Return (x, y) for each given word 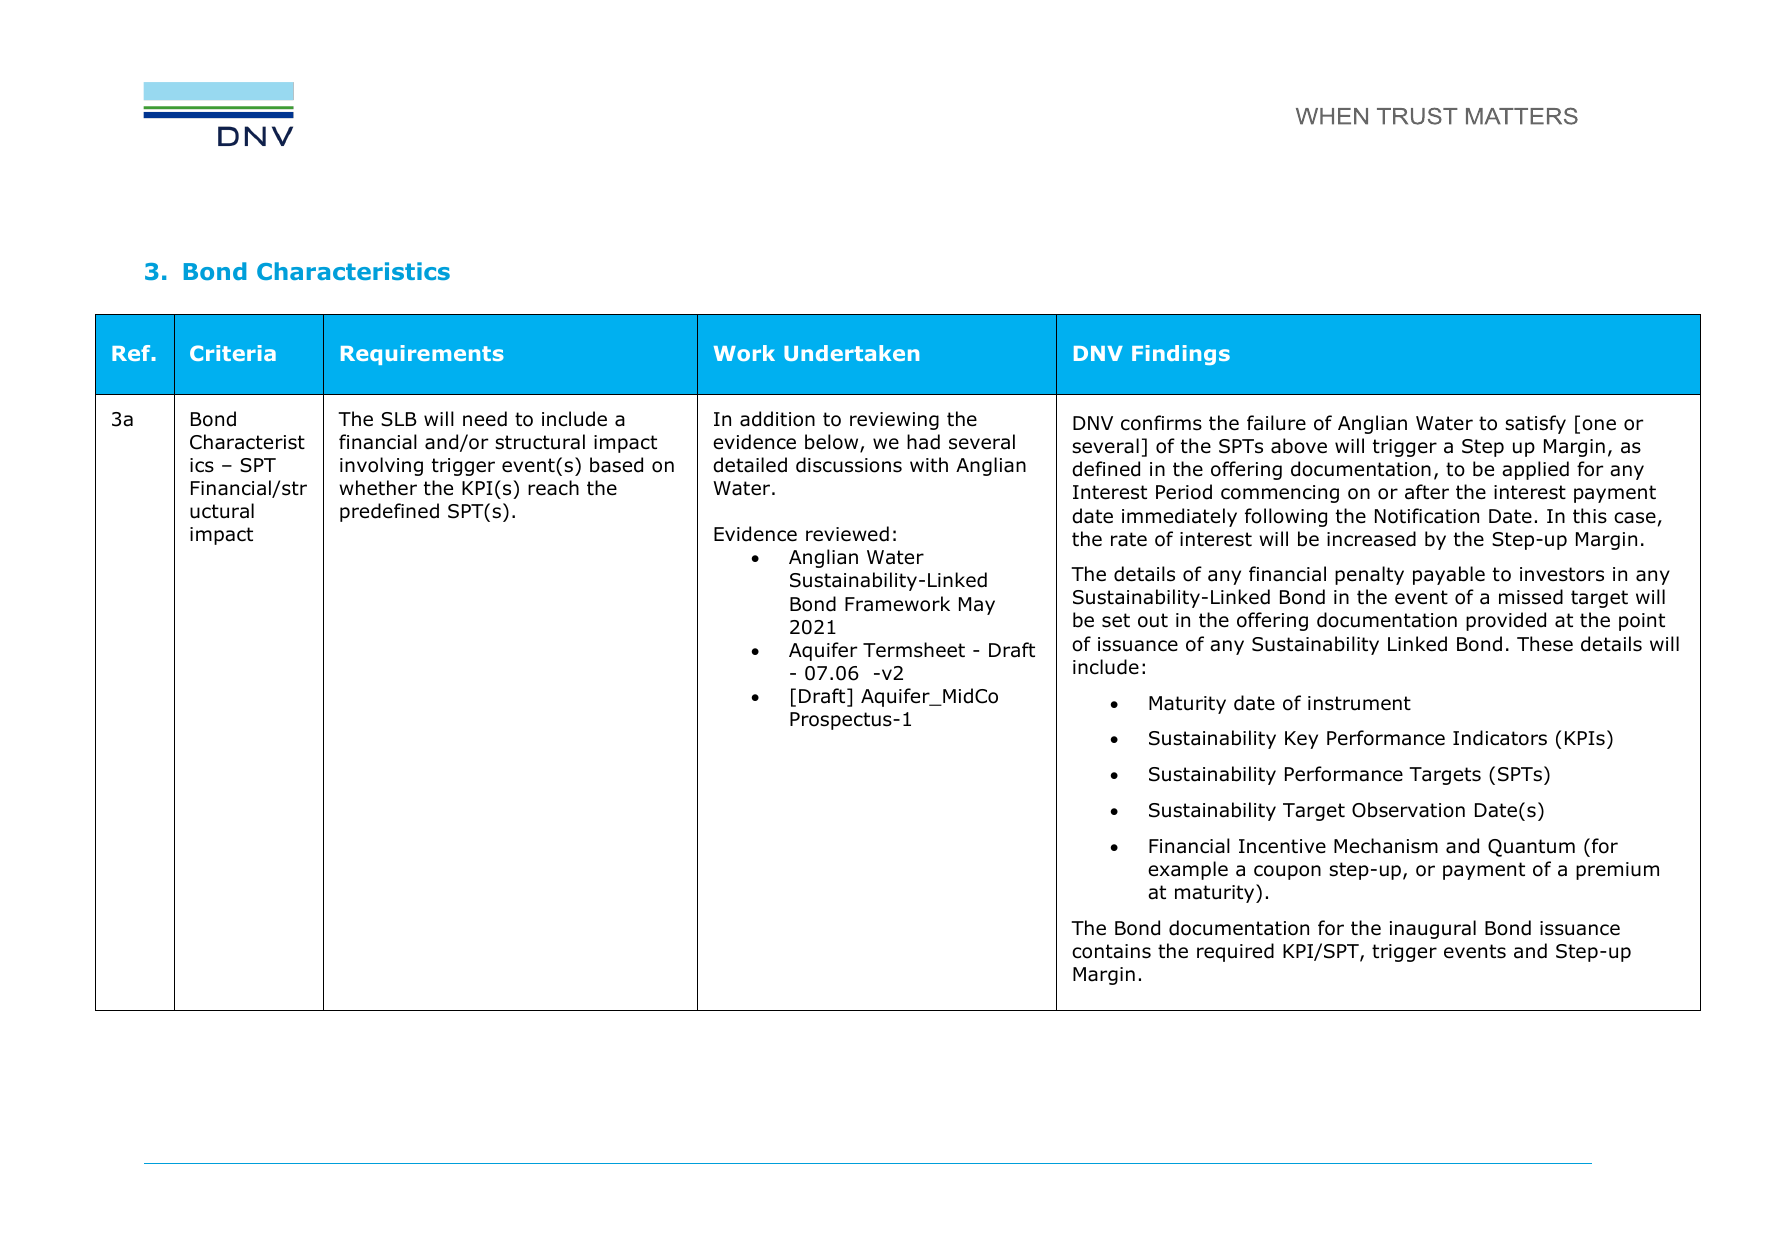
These (1545, 644)
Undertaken (851, 353)
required (1235, 952)
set (1116, 620)
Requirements (422, 355)
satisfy (1535, 424)
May (977, 606)
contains (1111, 951)
